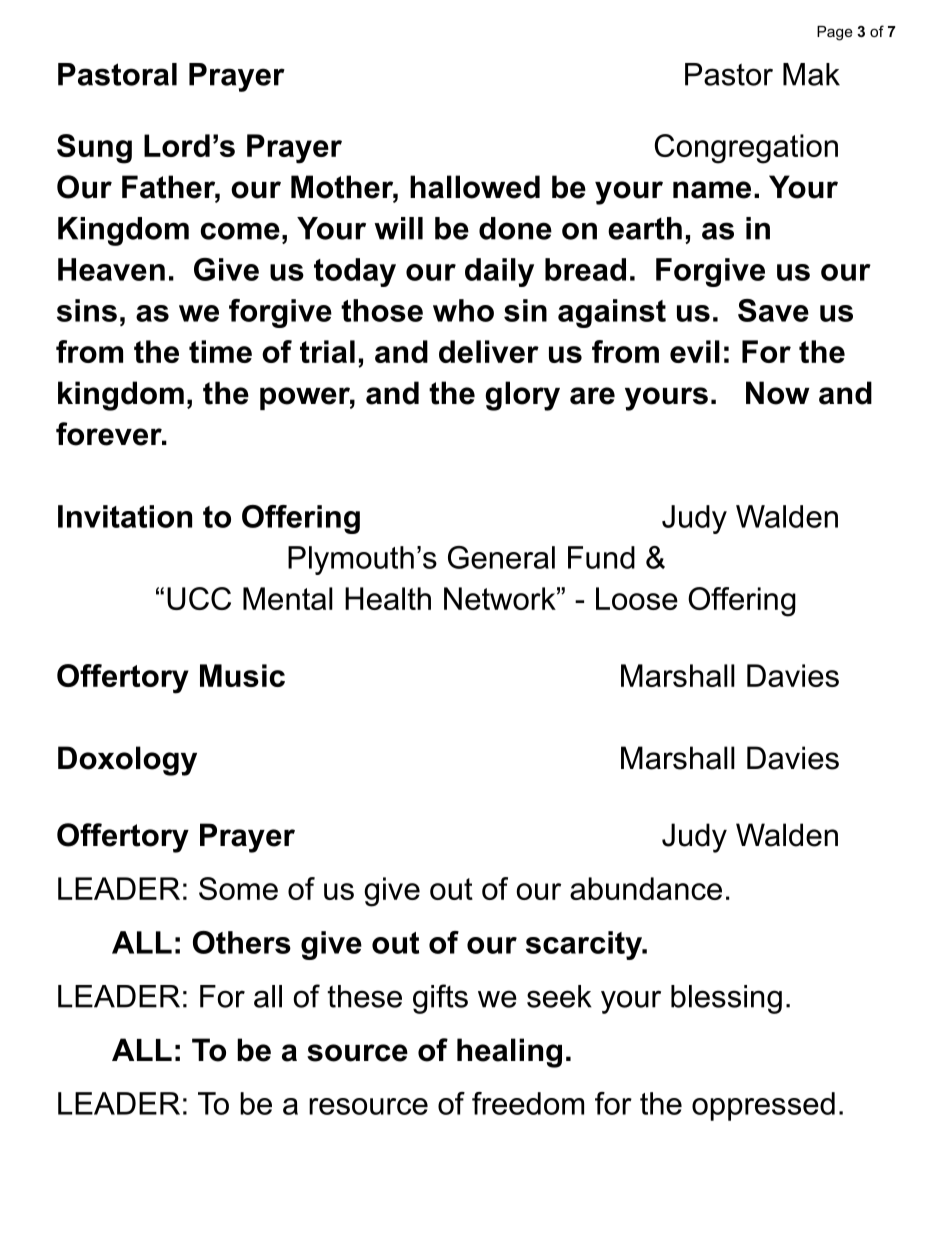 The image size is (952, 1233). I want to click on daily, so click(499, 272).
